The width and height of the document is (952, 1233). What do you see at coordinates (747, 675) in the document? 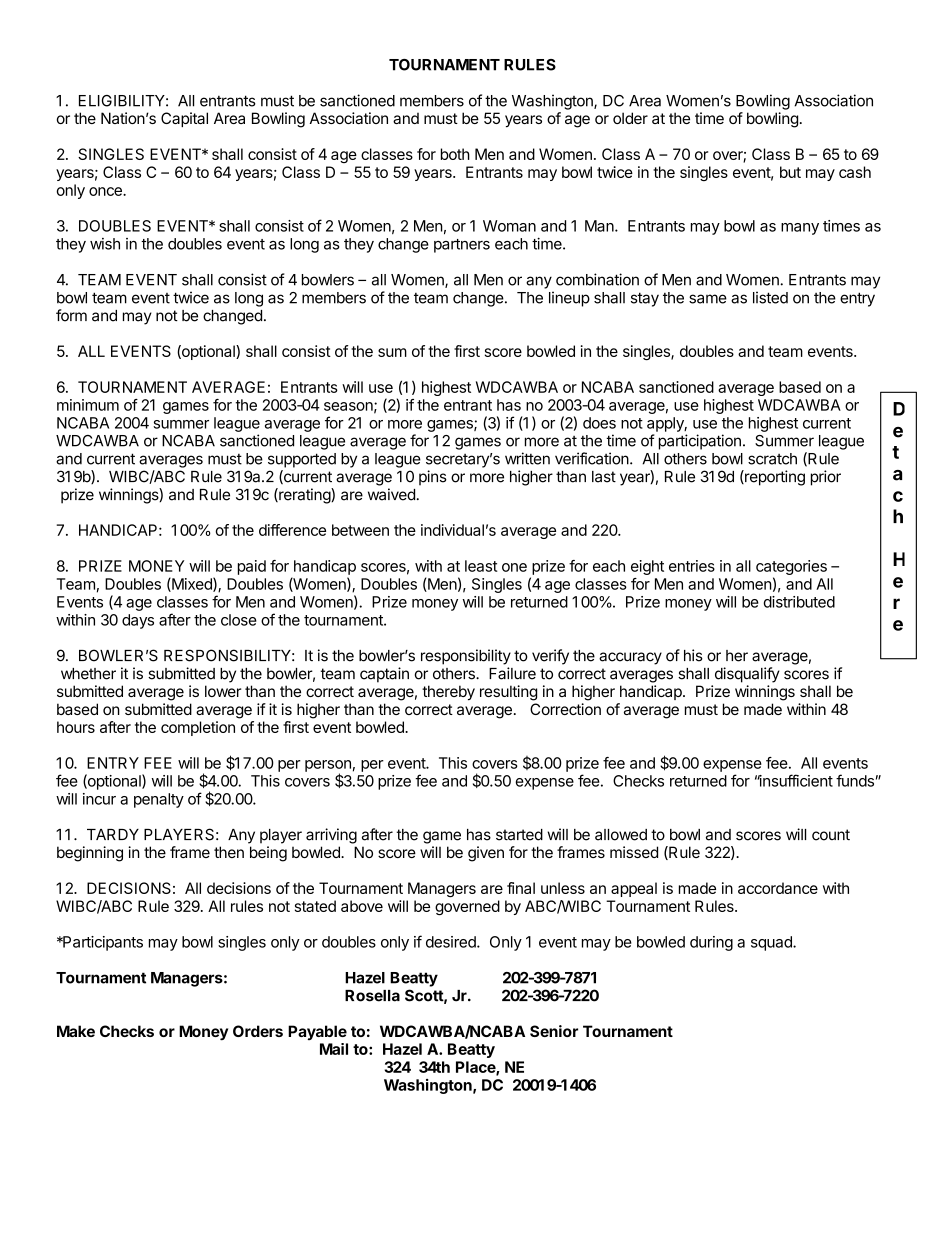
I see `disqualify` at bounding box center [747, 675].
